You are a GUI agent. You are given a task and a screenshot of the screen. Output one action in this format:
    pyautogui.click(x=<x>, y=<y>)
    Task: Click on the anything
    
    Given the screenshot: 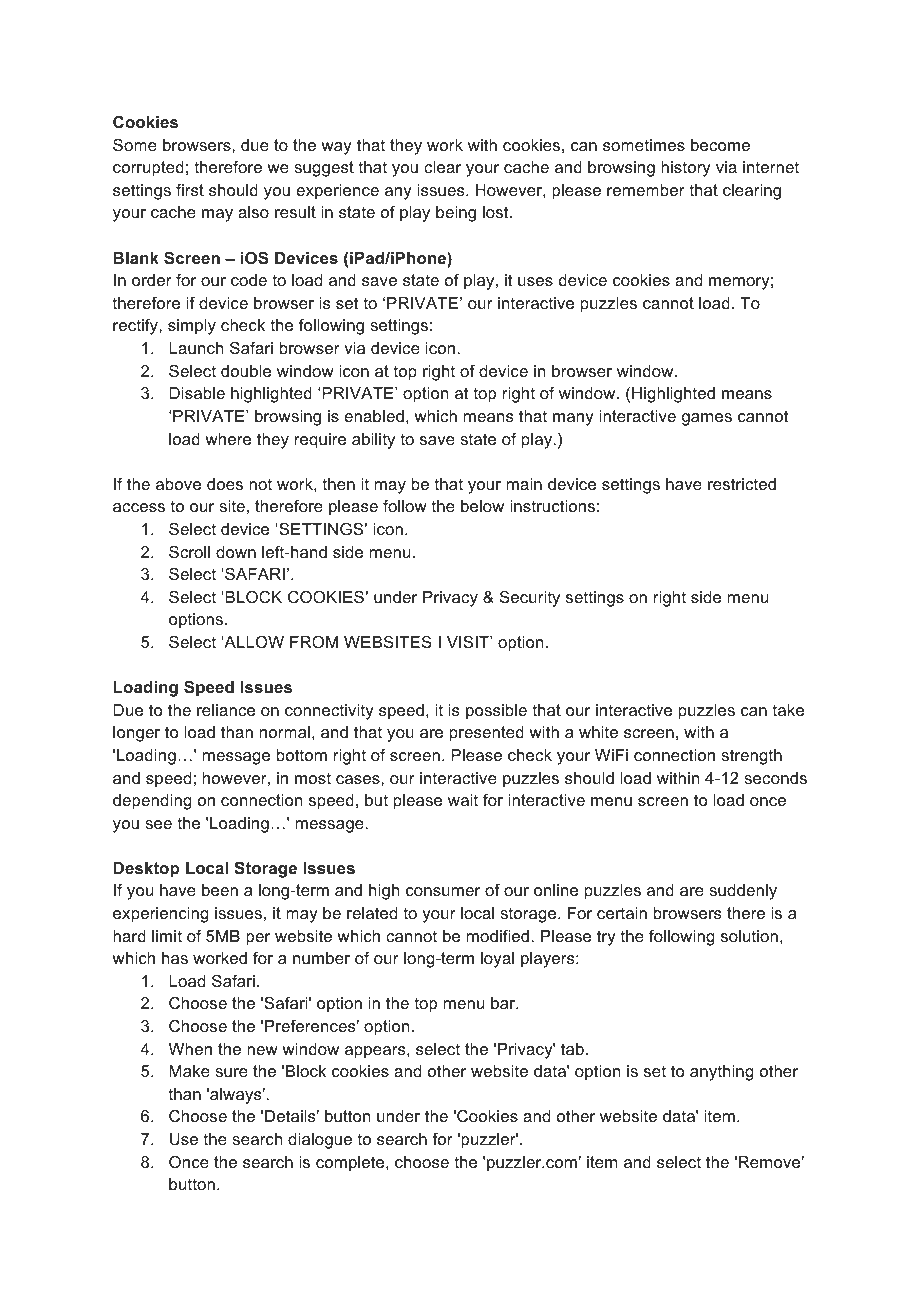 What is the action you would take?
    pyautogui.click(x=722, y=1073)
